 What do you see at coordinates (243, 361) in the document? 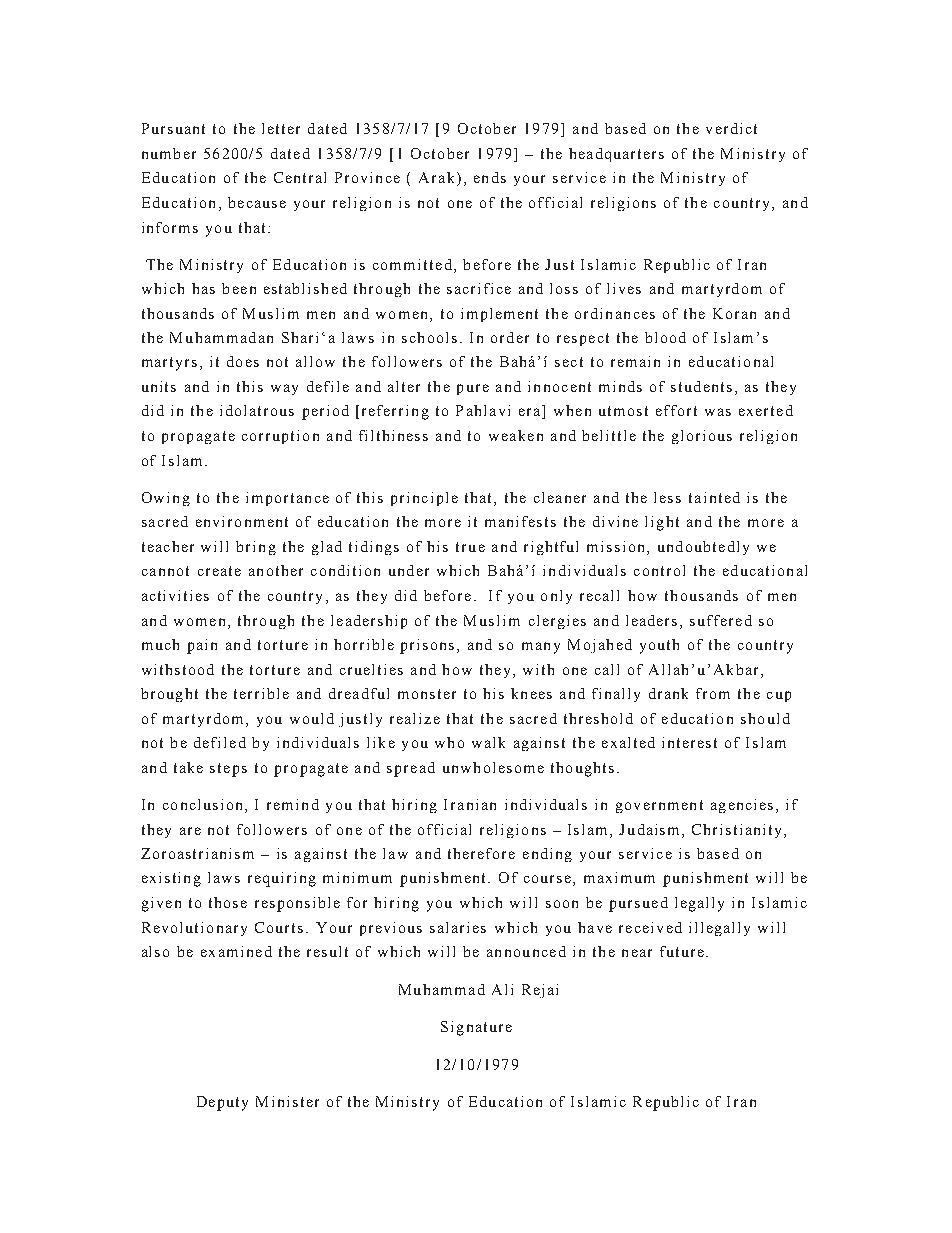
I see `does` at bounding box center [243, 361].
